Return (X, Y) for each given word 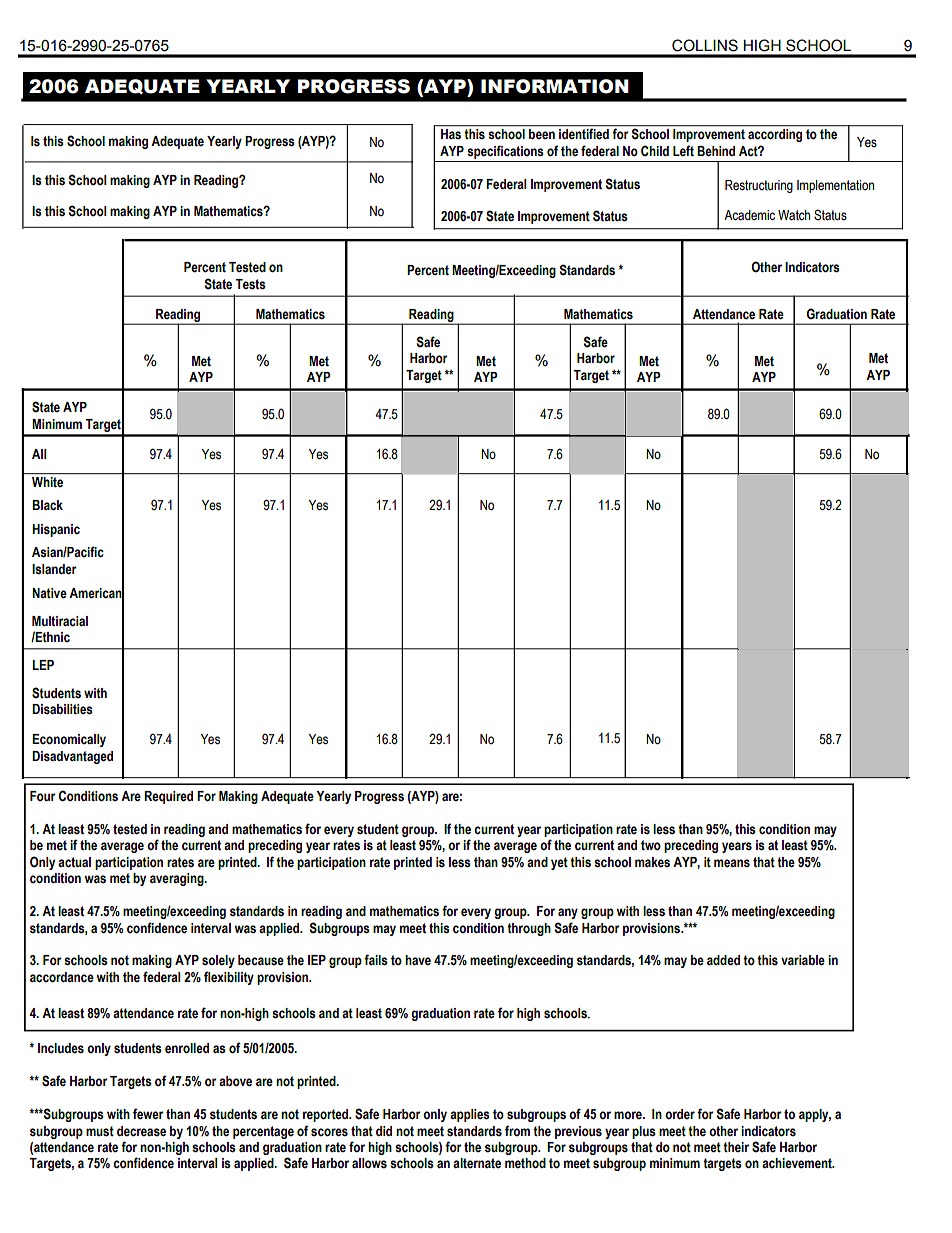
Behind (716, 151)
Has (451, 134)
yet (559, 863)
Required (168, 797)
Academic (749, 215)
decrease (141, 1131)
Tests (250, 284)
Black (47, 505)
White (47, 482)
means (732, 863)
